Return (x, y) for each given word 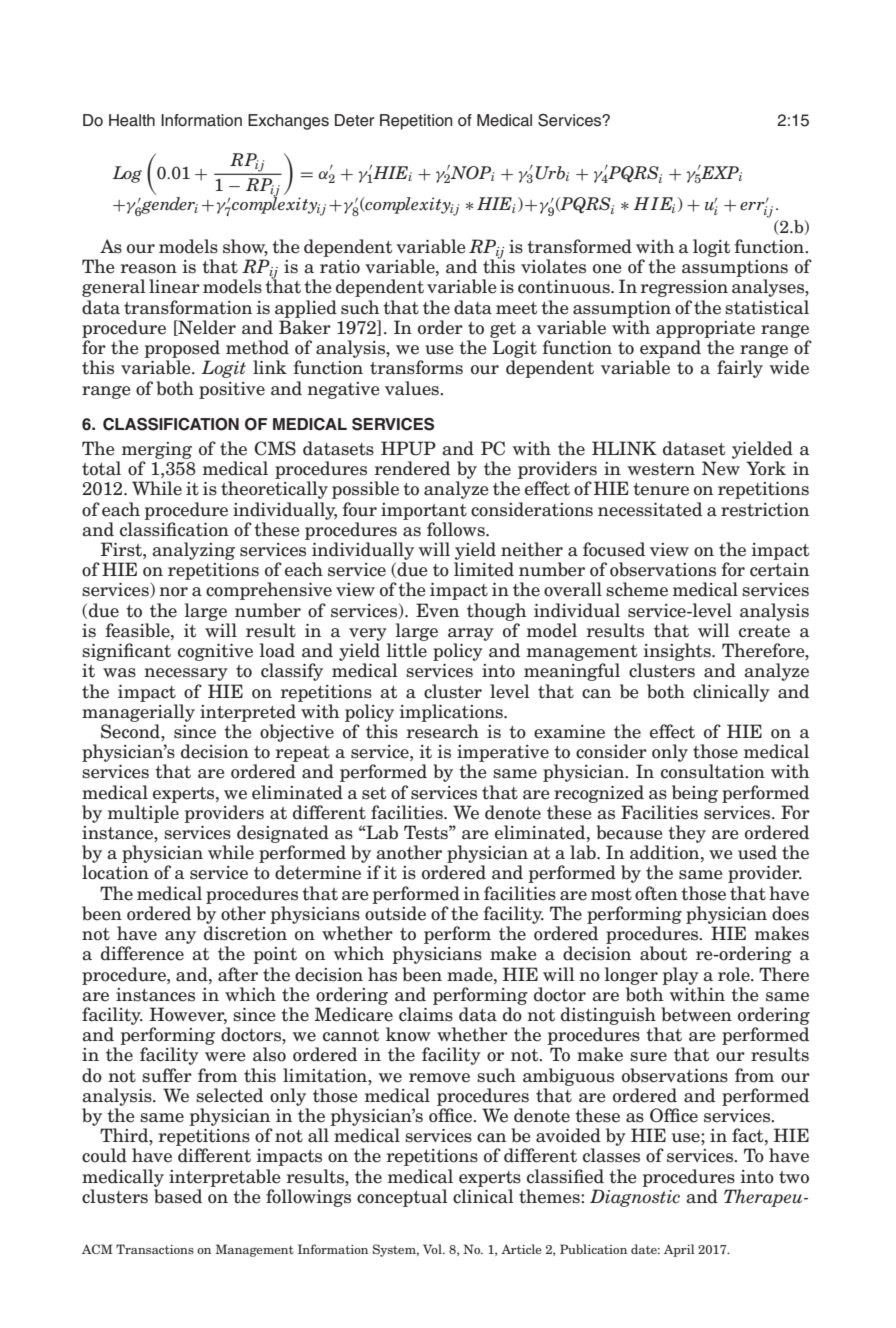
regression (684, 288)
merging (156, 450)
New (721, 468)
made (471, 974)
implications (452, 713)
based (178, 1196)
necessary (186, 674)
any (180, 937)
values (413, 388)
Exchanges (288, 122)
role (735, 974)
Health (132, 120)
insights (678, 652)
